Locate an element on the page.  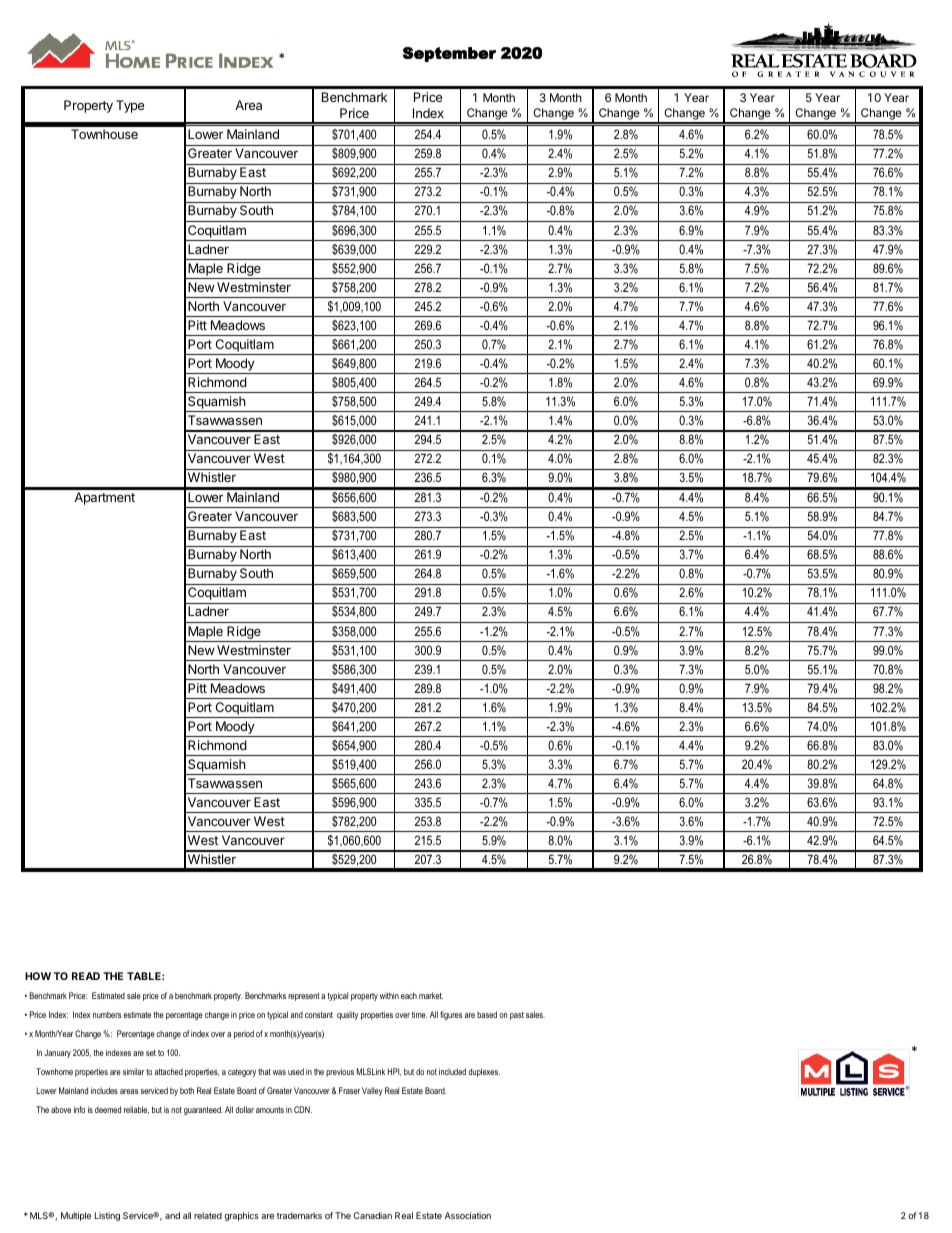
September is located at coordinates (449, 54).
